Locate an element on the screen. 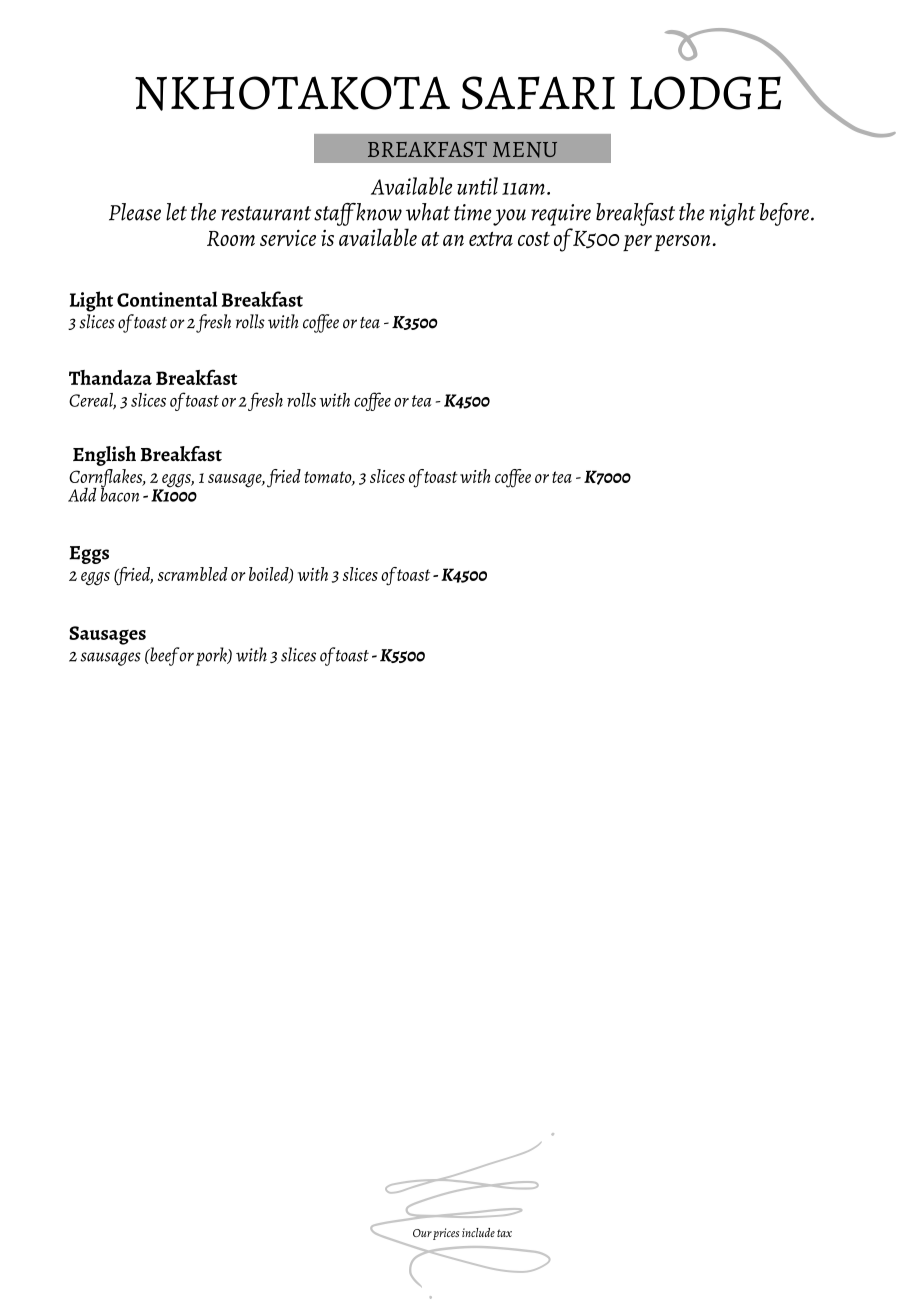  pork is located at coordinates (212, 656).
